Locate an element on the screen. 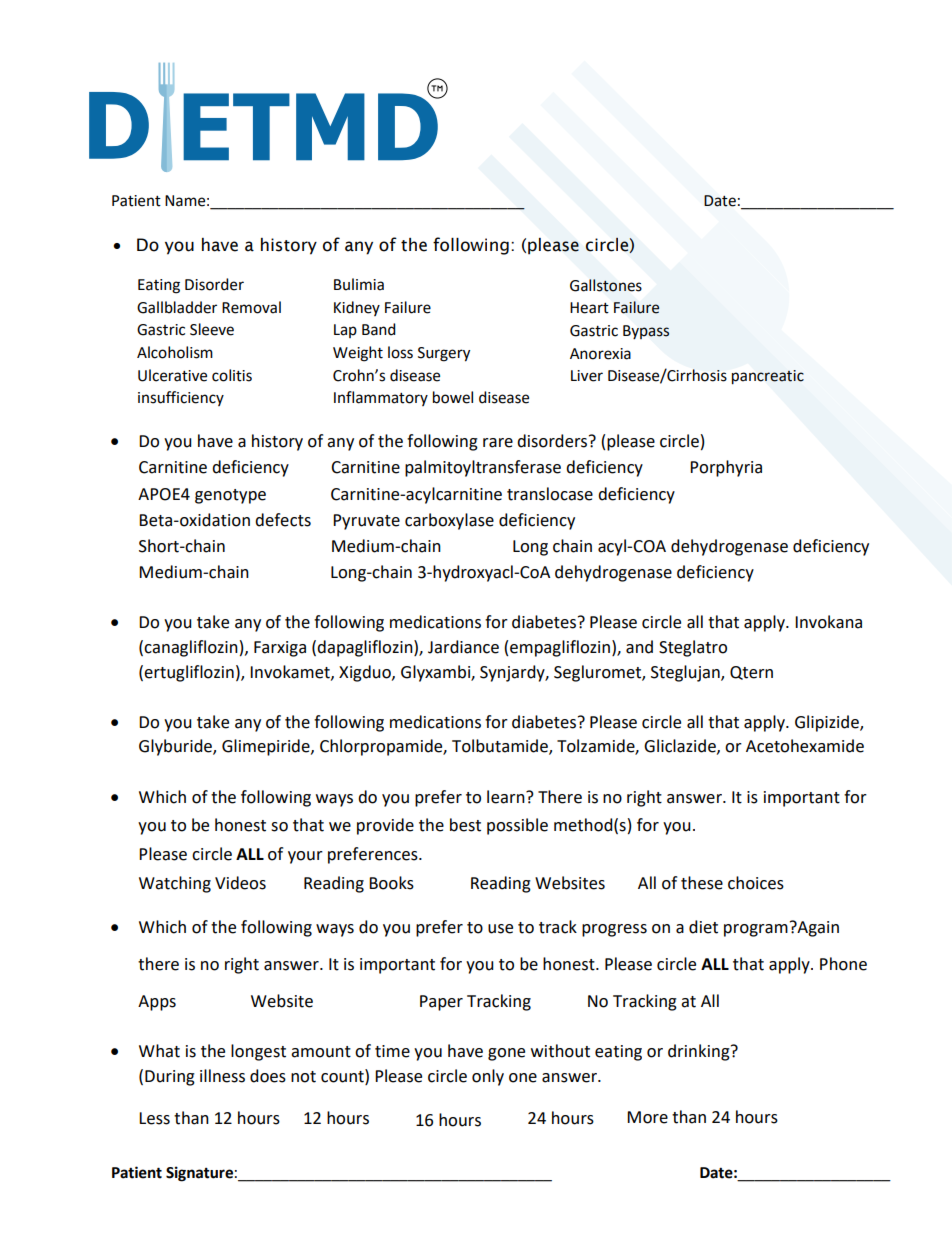 The height and width of the screenshot is (1233, 952). only is located at coordinates (488, 1077).
